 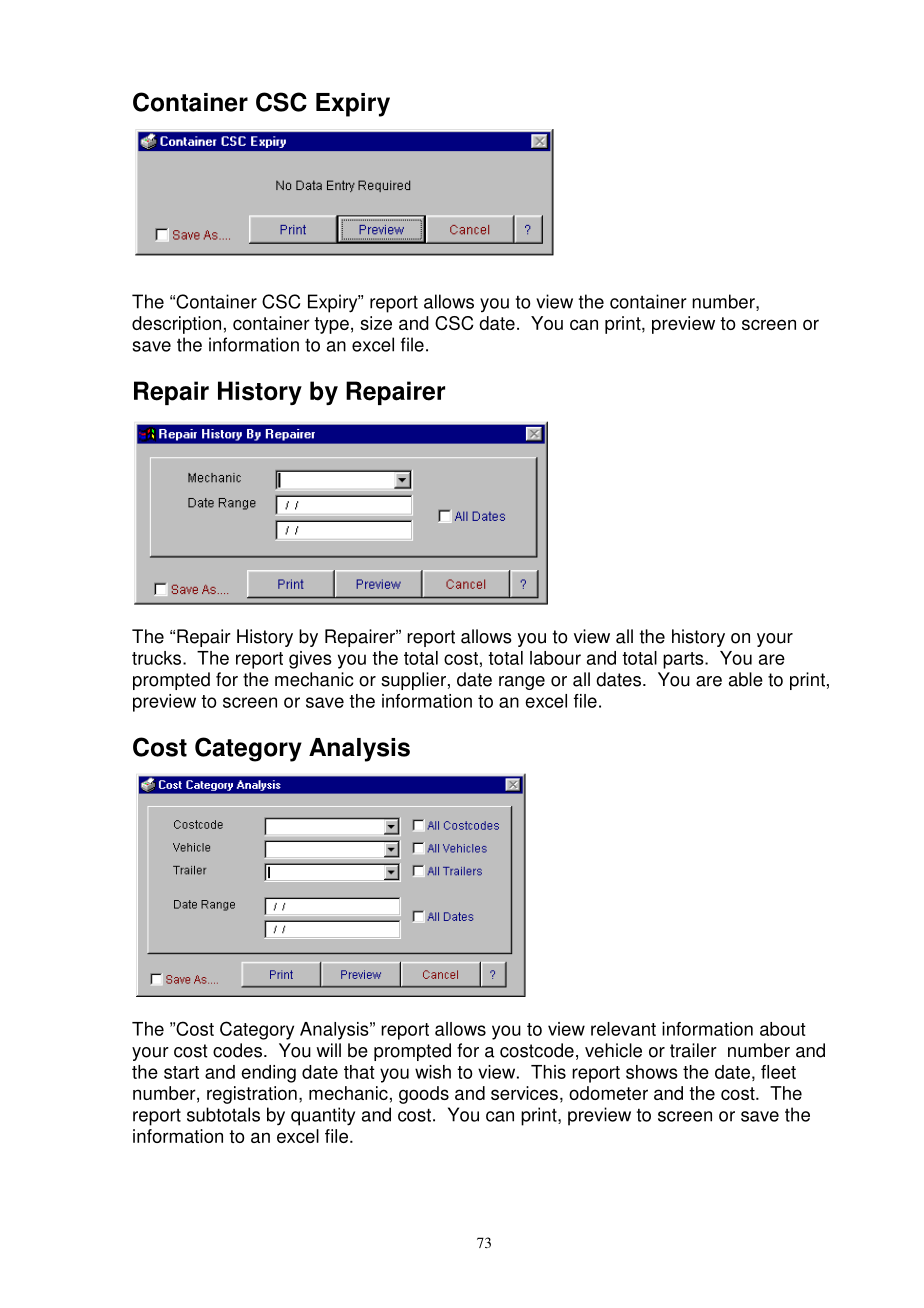 I want to click on goods, so click(x=424, y=1095).
